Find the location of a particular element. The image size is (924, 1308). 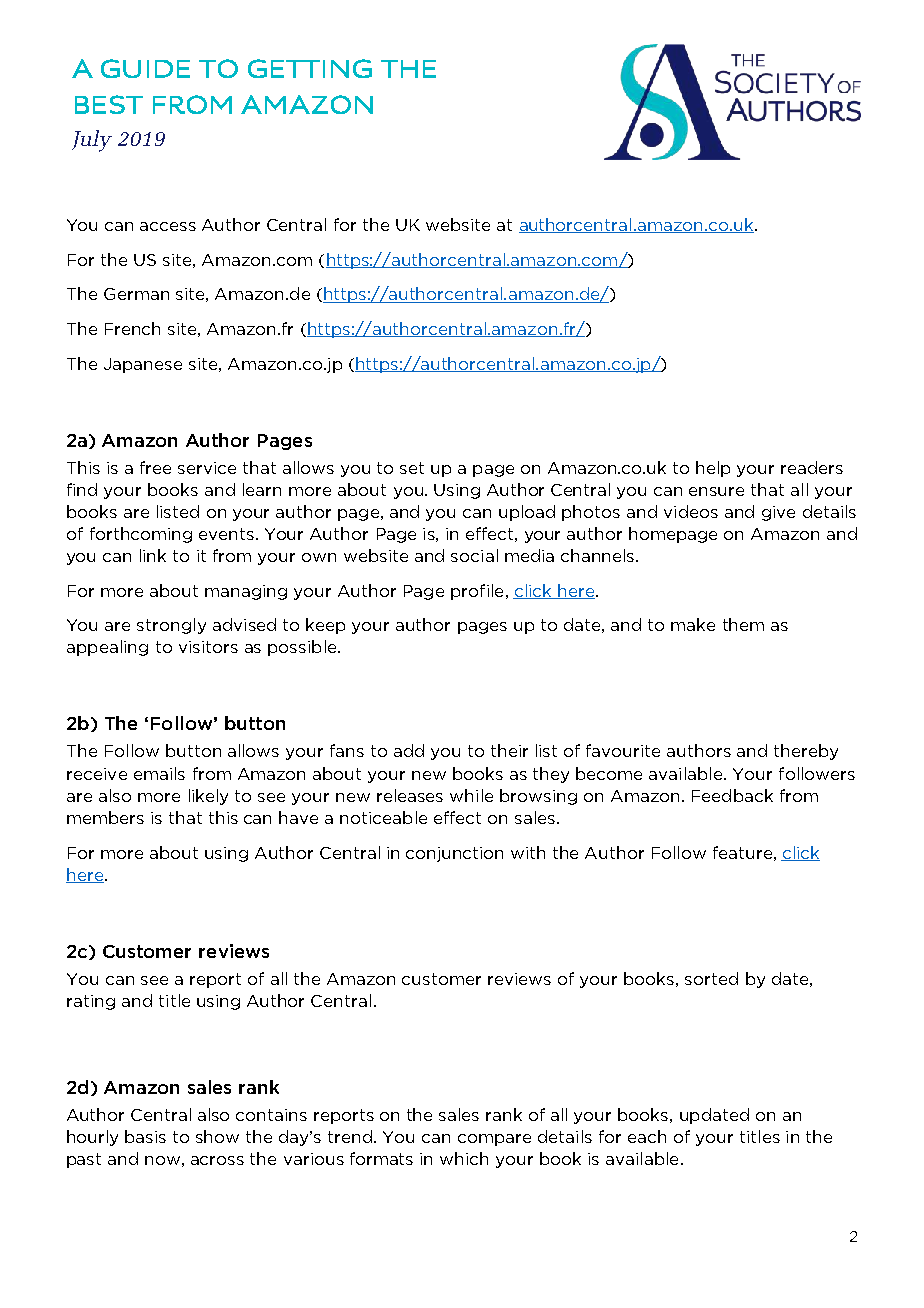

GETTING is located at coordinates (310, 68).
